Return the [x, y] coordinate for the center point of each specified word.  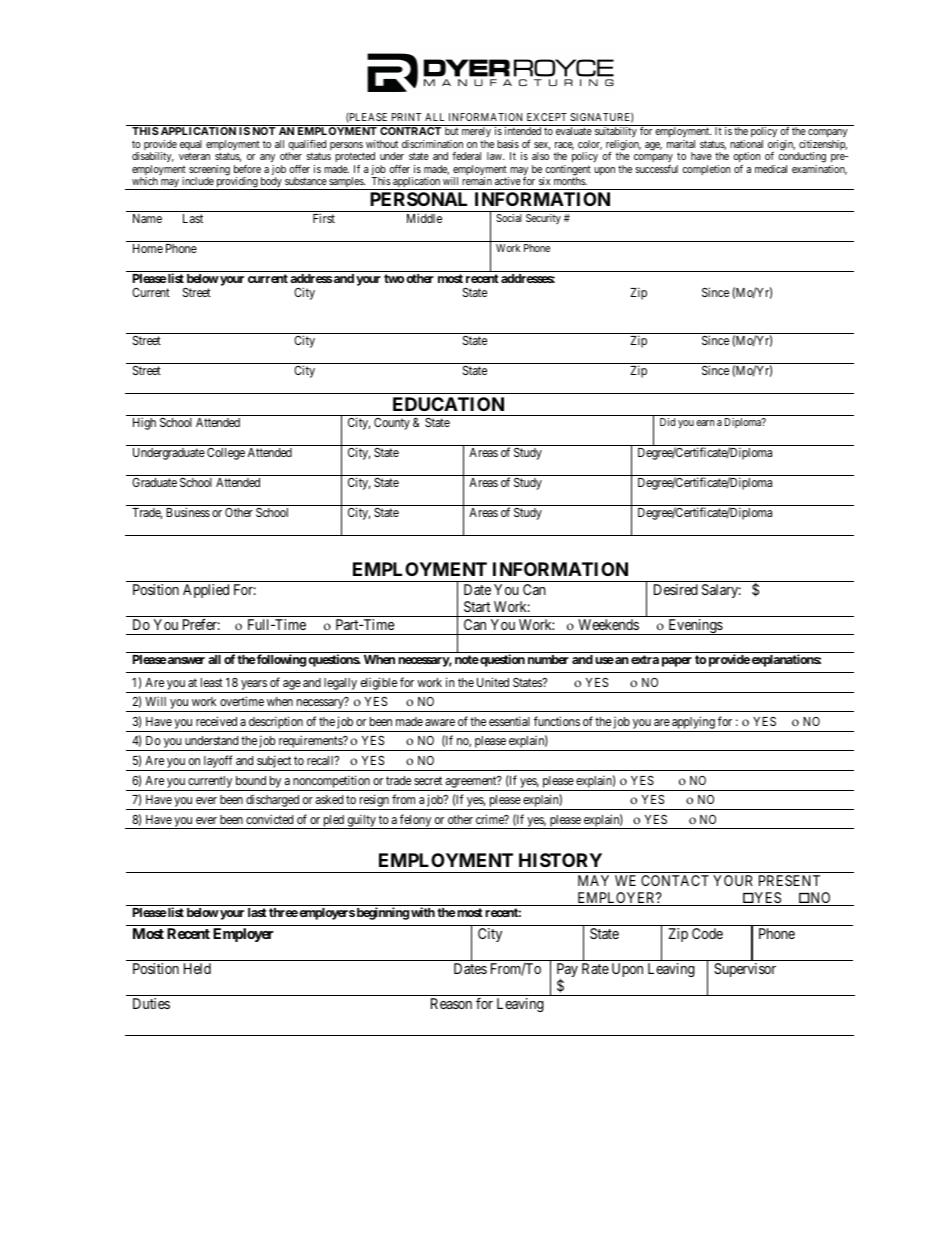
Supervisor [745, 970]
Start [477, 606]
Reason [451, 1003]
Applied [206, 591]
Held [197, 968]
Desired [676, 589]
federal [466, 156]
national [746, 144]
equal [191, 145]
